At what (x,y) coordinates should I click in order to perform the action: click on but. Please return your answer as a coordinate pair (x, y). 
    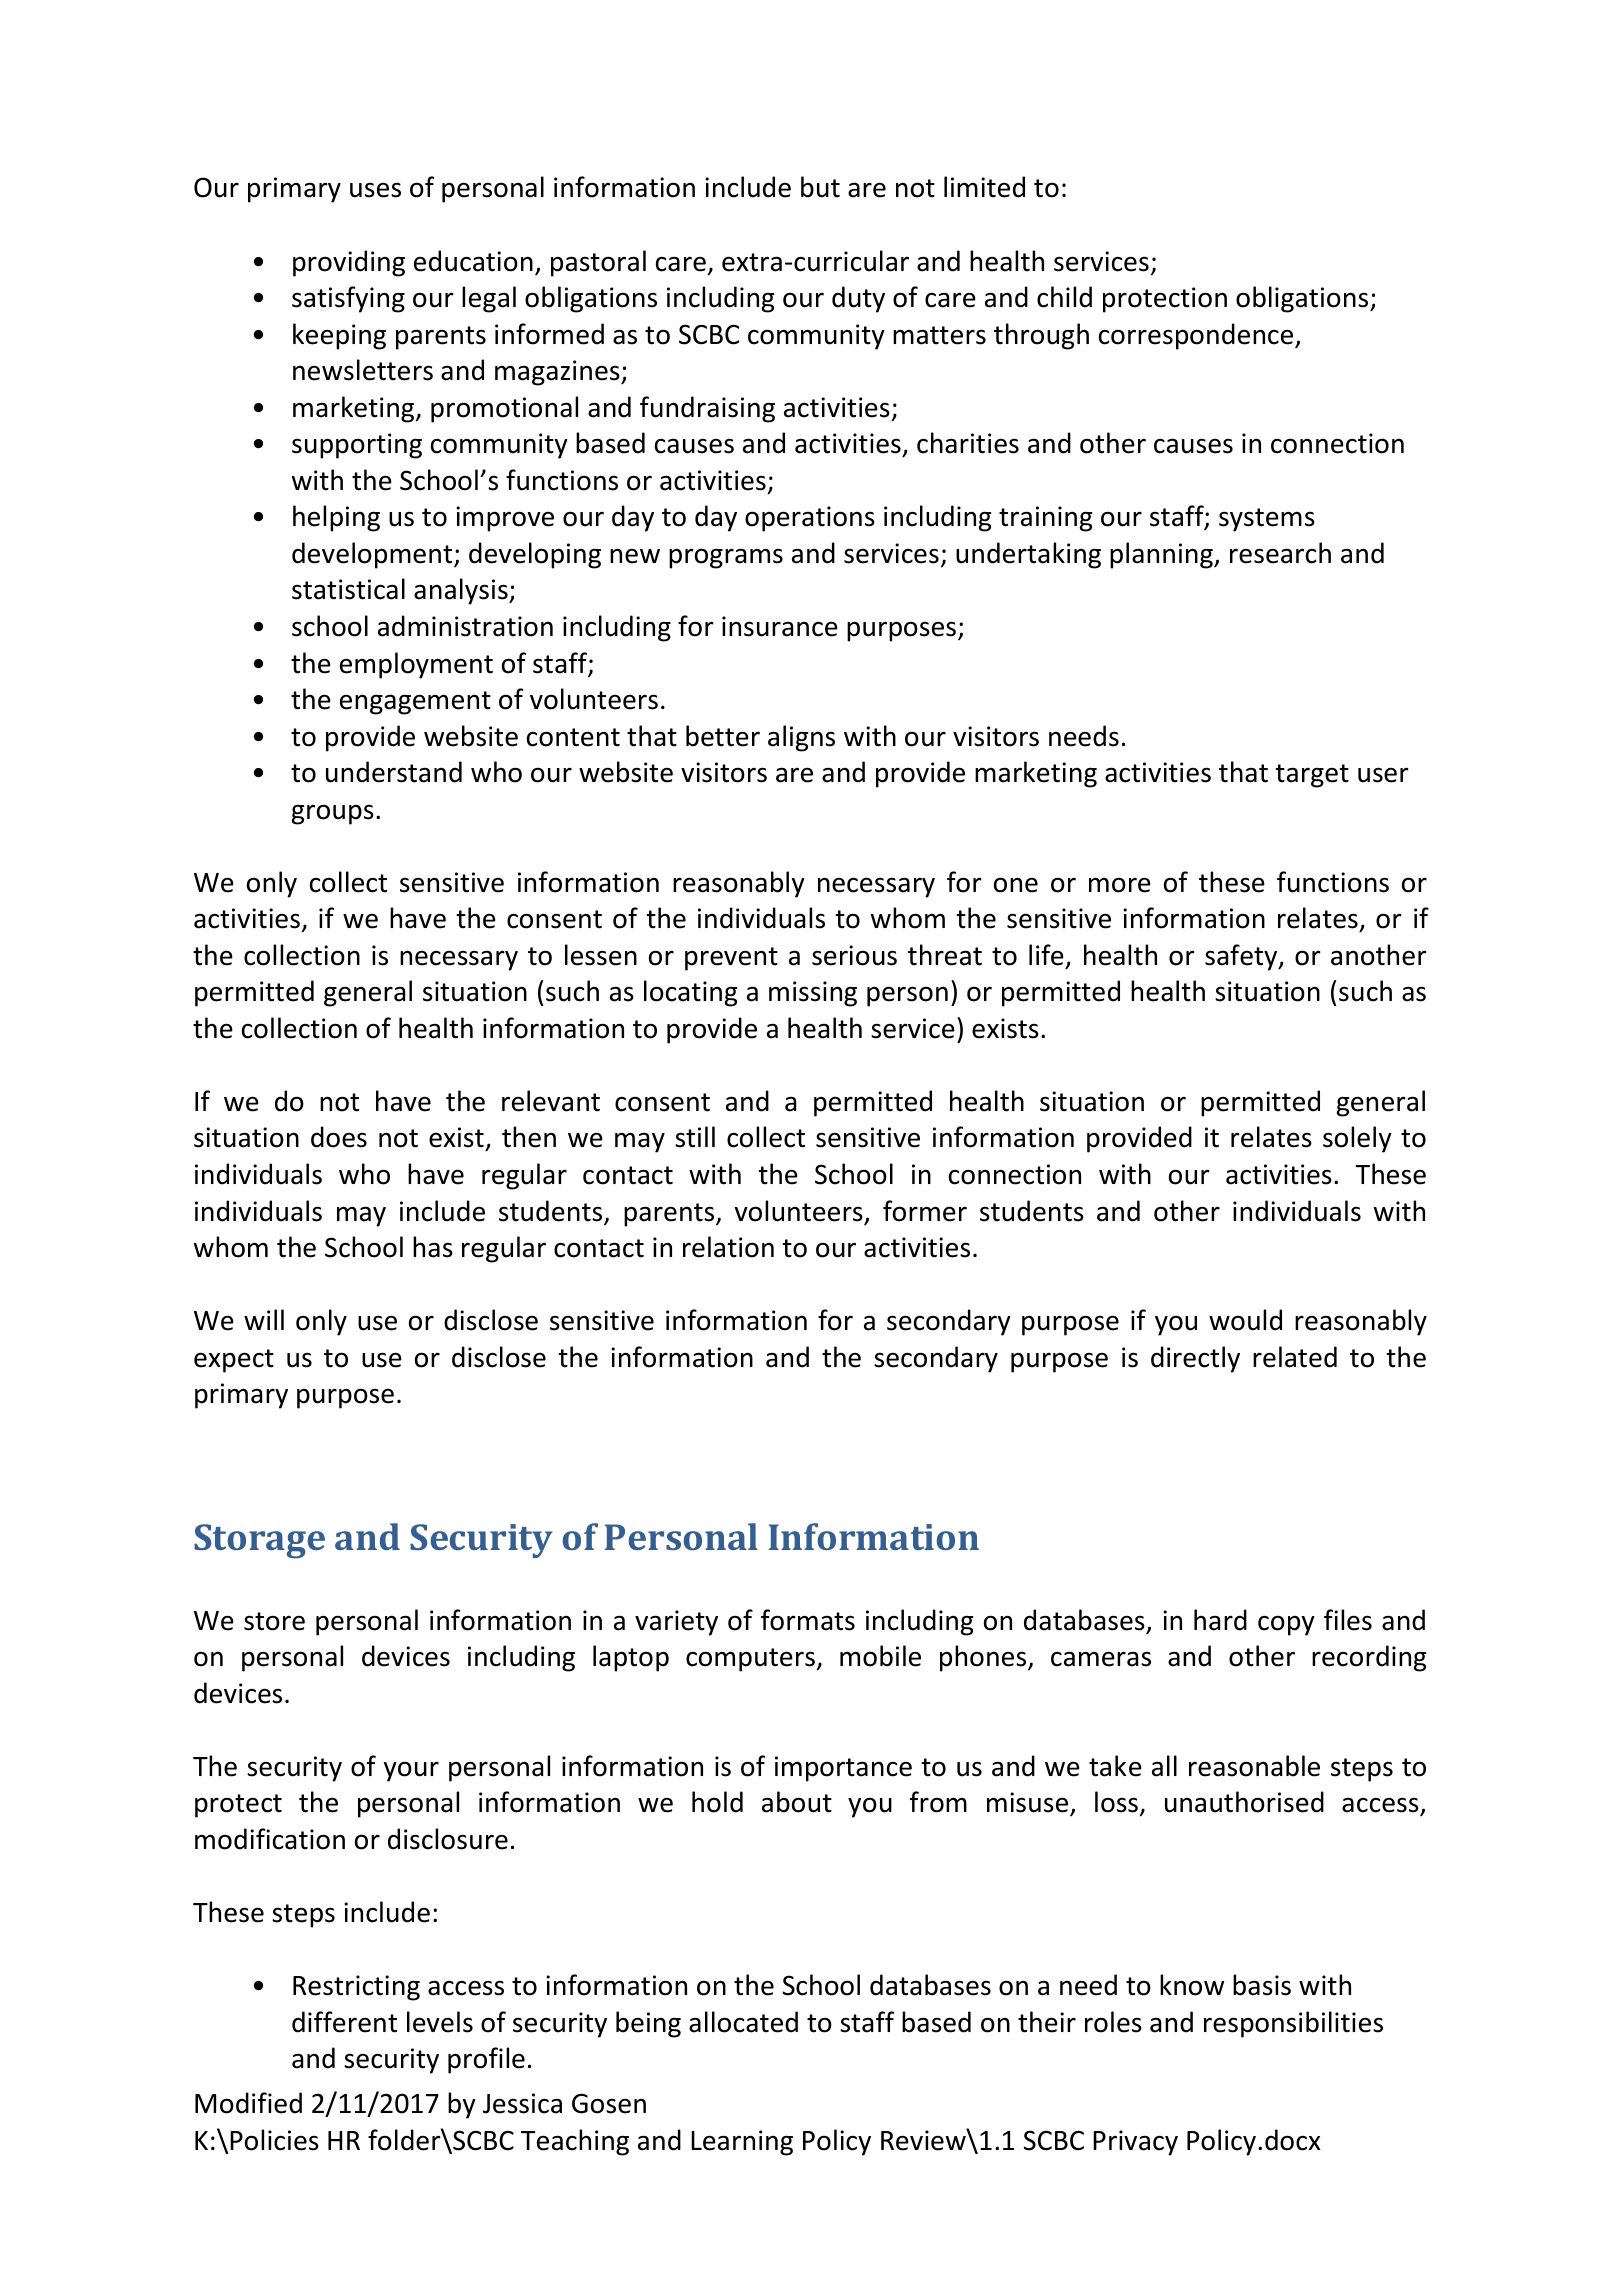
    Looking at the image, I should click on (820, 187).
